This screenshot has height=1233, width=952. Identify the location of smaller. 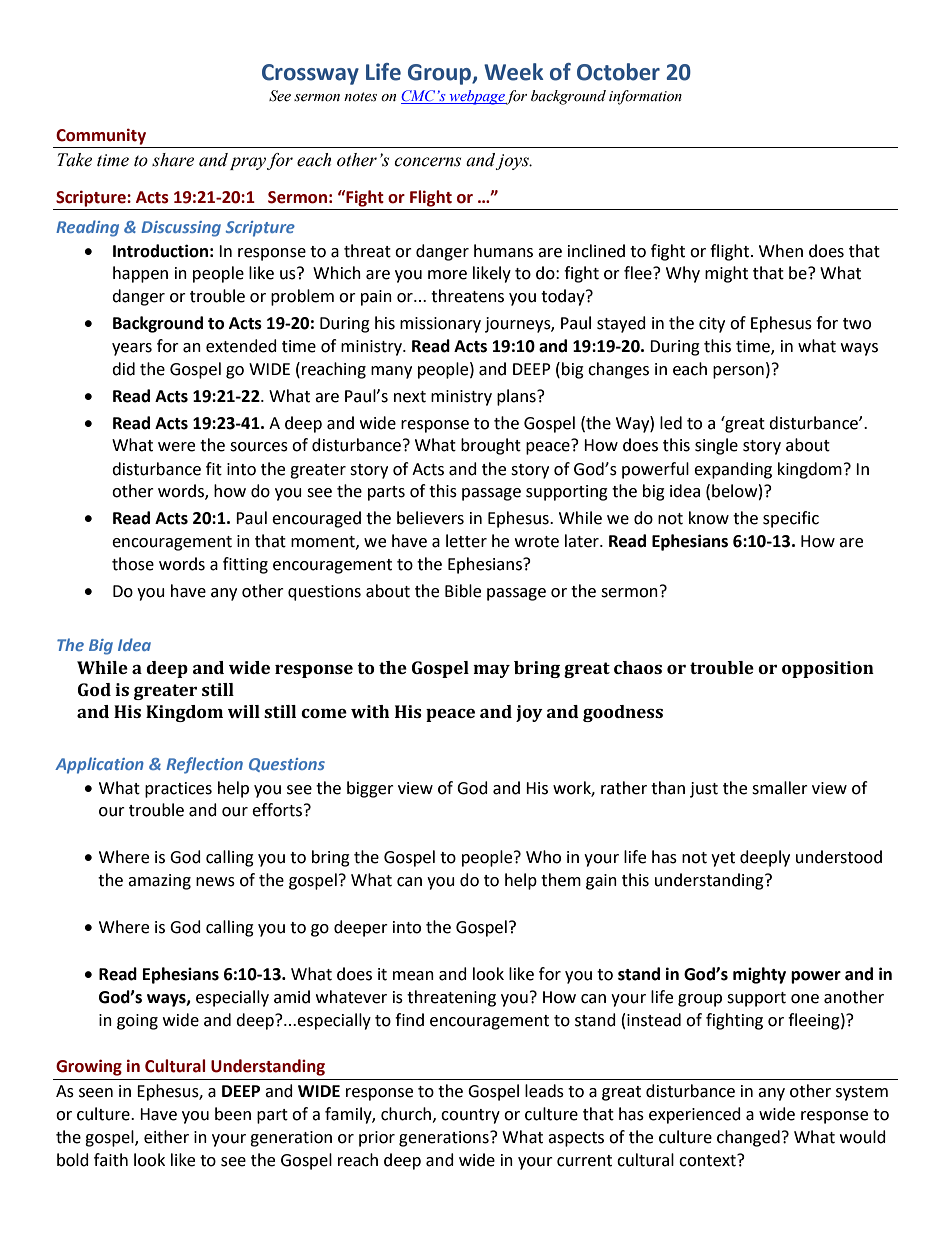
(780, 788).
